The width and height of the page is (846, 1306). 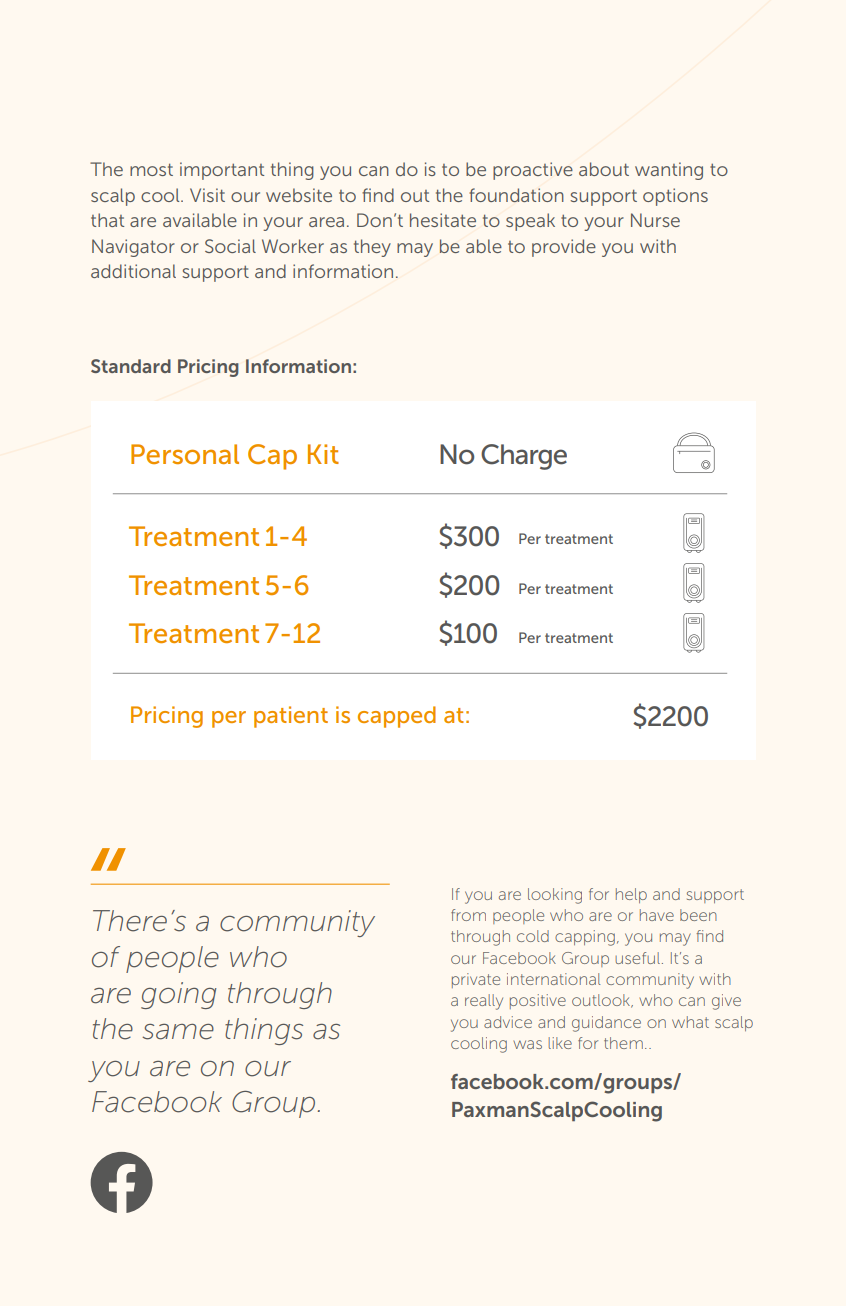 What do you see at coordinates (690, 1022) in the page?
I see `what` at bounding box center [690, 1022].
